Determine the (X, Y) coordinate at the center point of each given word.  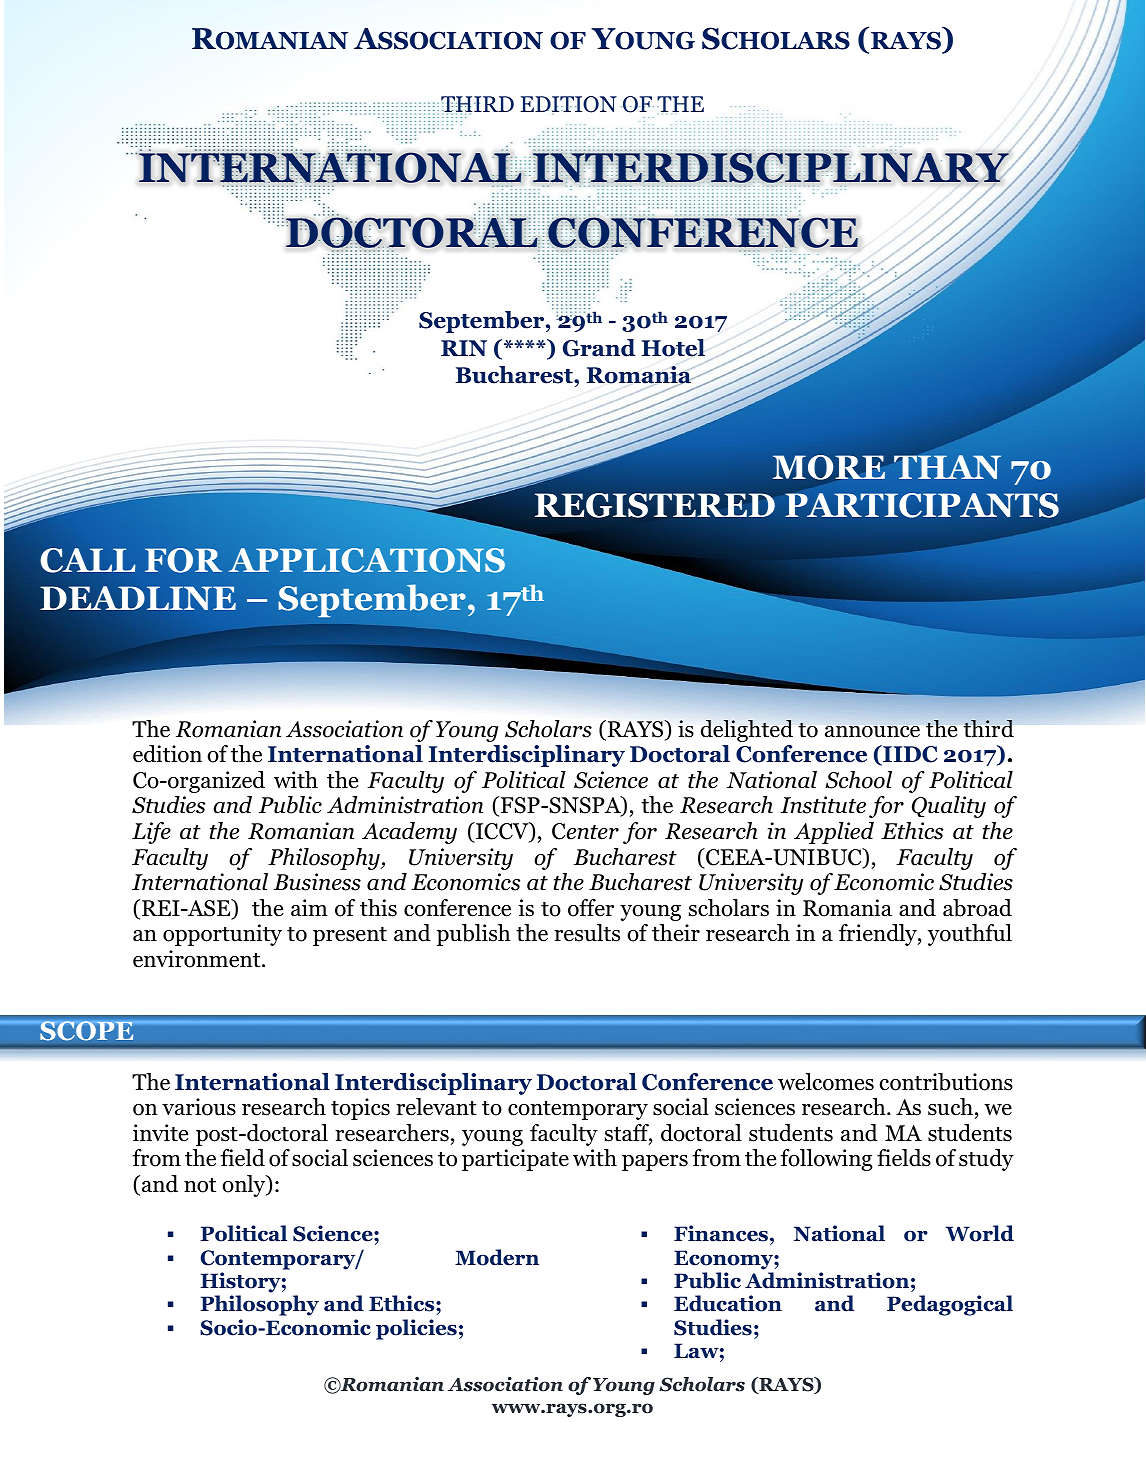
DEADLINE (138, 598)
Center (585, 831)
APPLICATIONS (367, 560)
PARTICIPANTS (922, 505)
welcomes (826, 1082)
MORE (829, 467)
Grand (599, 348)
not (200, 1185)
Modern (497, 1257)
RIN (464, 348)
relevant (436, 1107)
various (199, 1107)
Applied (834, 833)
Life (151, 833)
